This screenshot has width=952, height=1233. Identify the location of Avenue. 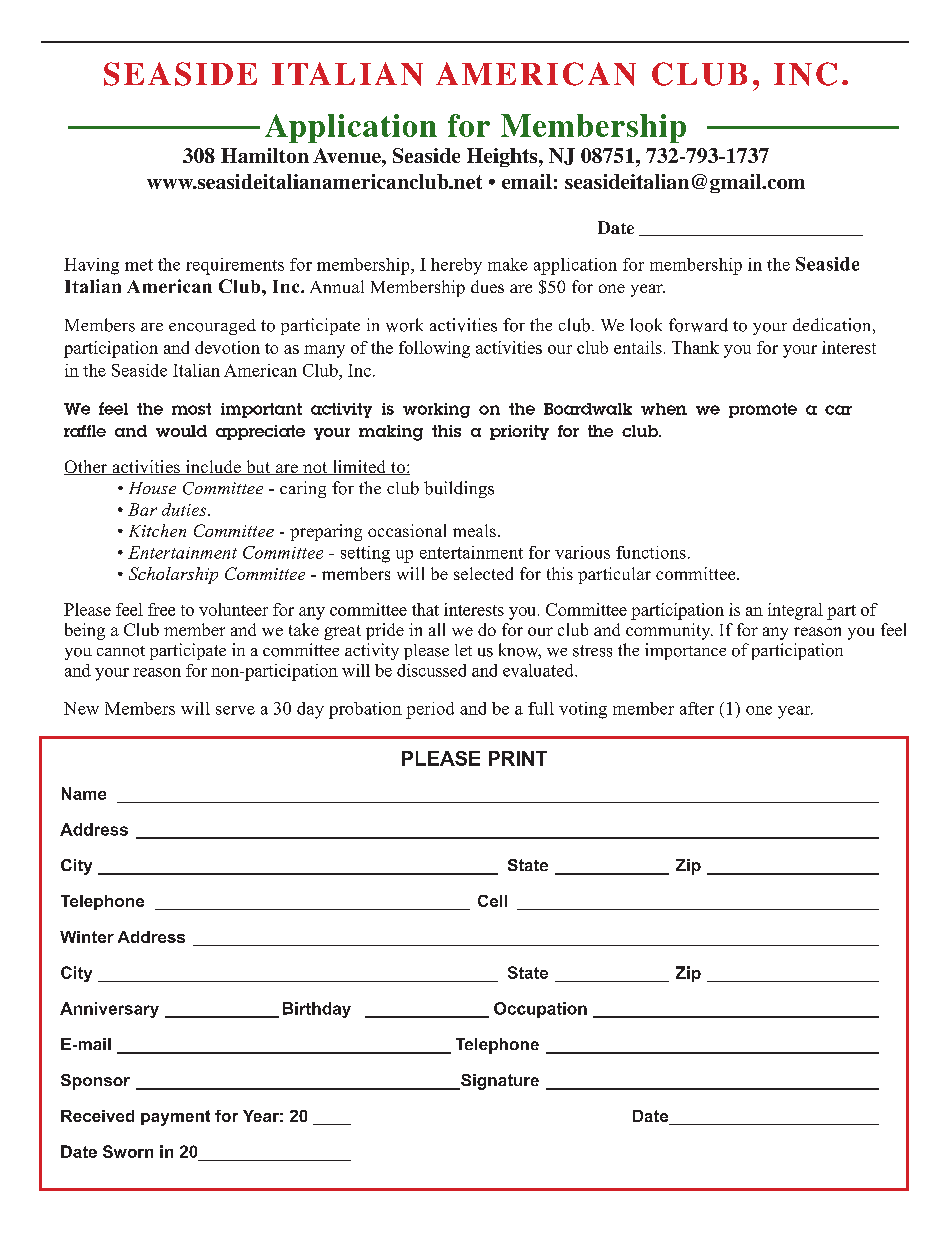
(348, 155).
